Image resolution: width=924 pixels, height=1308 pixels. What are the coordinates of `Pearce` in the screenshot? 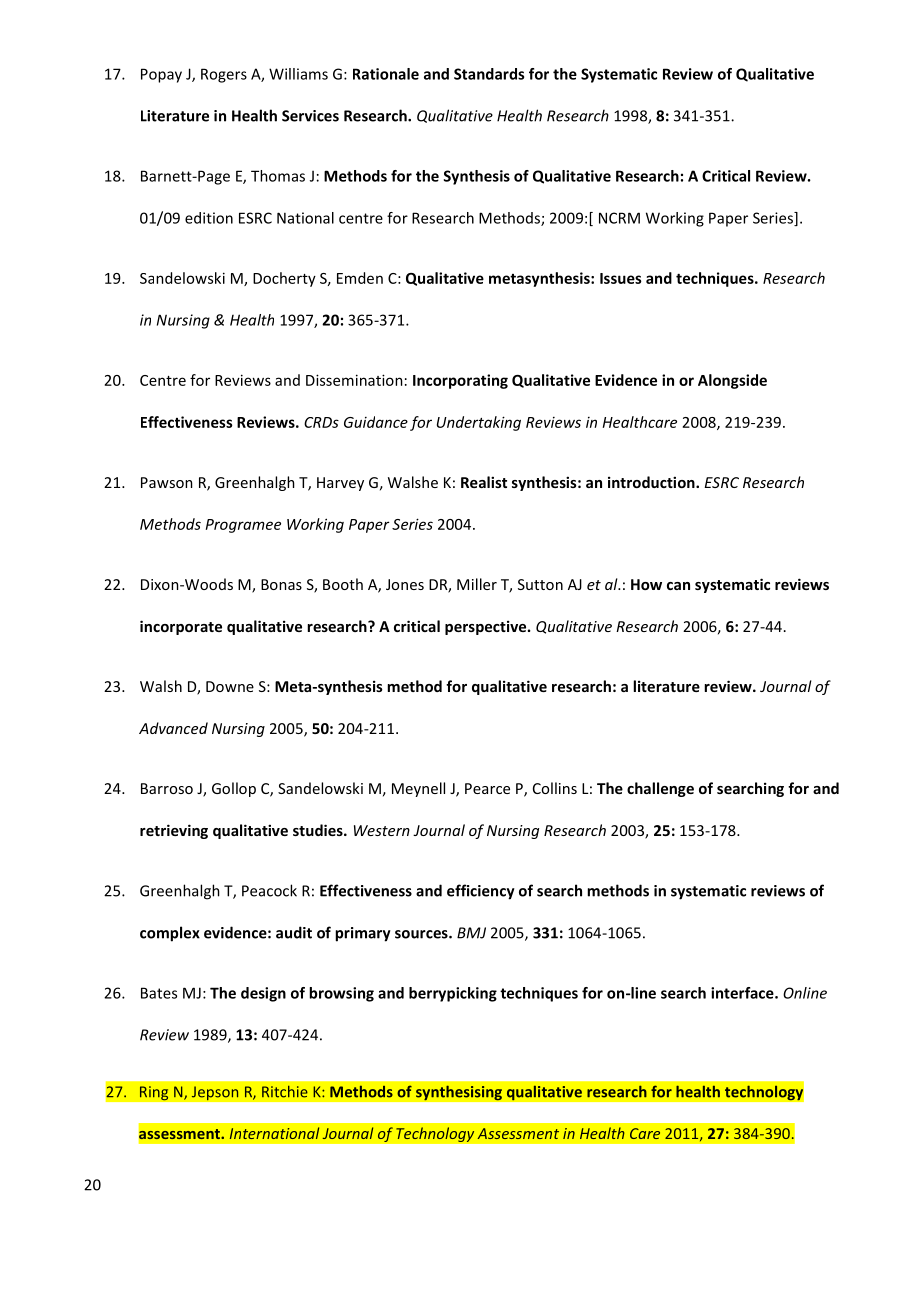 It's located at (487, 788).
